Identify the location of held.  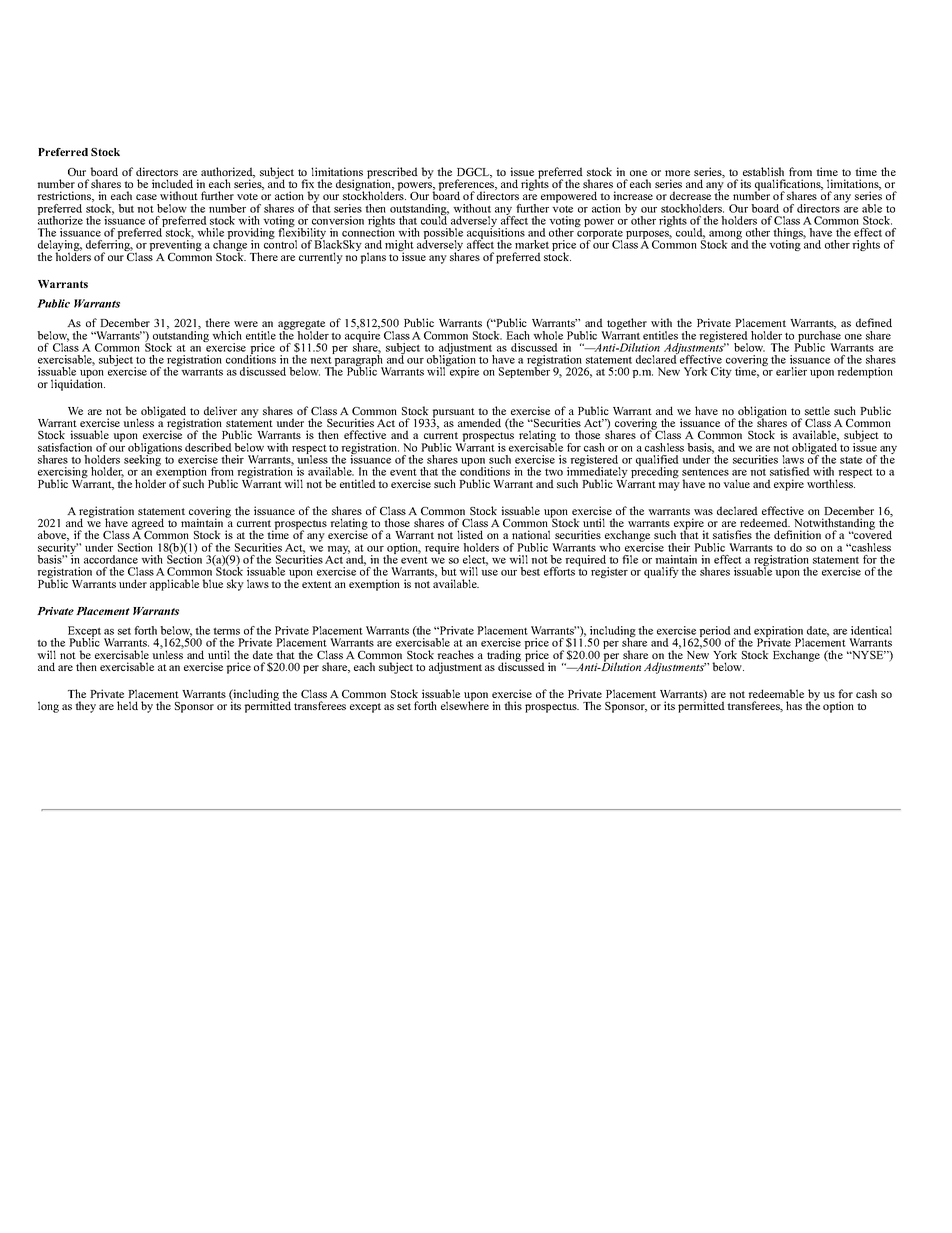
(127, 705).
